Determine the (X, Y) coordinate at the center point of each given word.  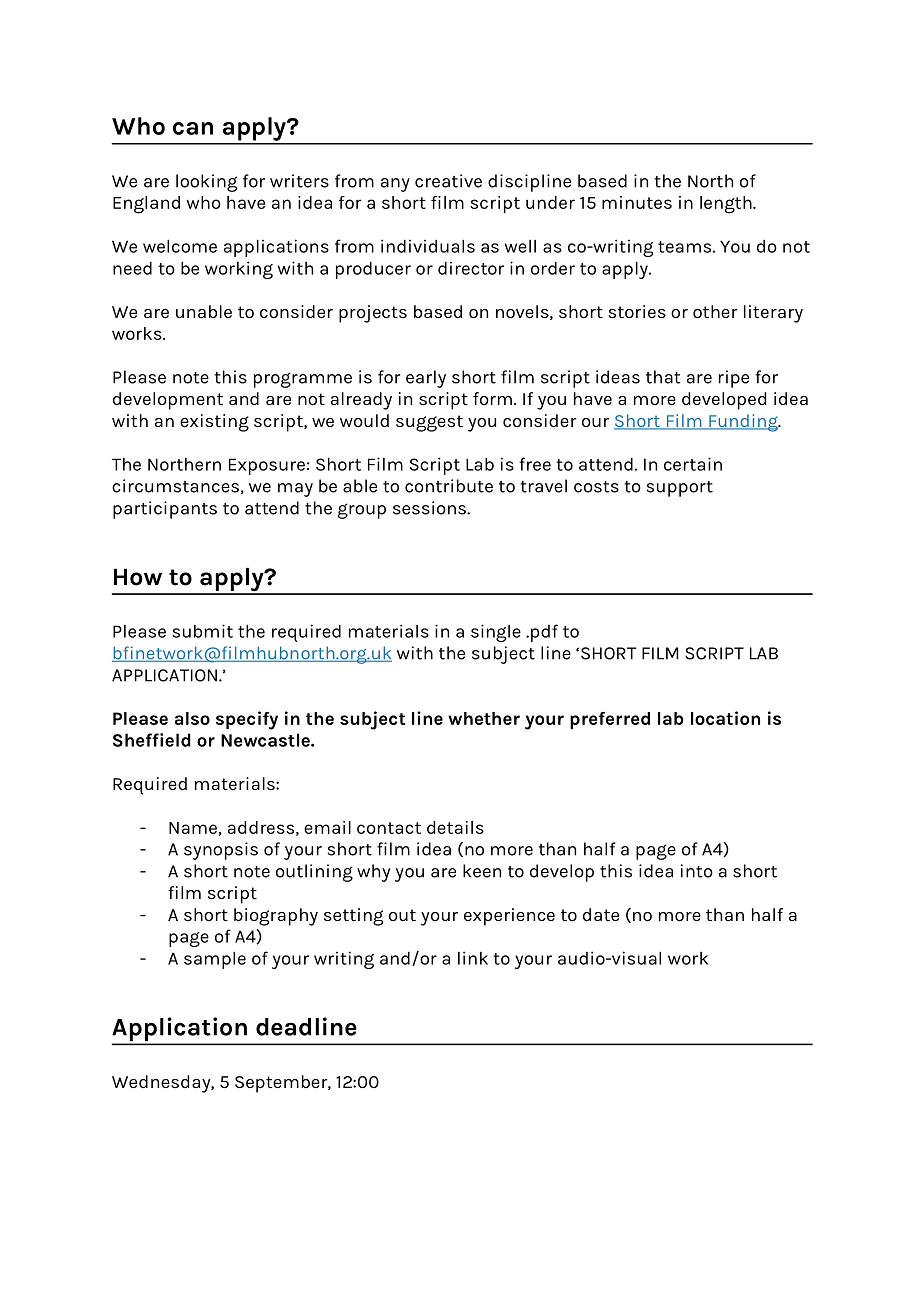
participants (165, 510)
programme (303, 380)
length (727, 205)
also (192, 718)
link (473, 958)
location (725, 718)
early (426, 379)
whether (484, 718)
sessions (430, 508)
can (193, 128)
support (680, 489)
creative (448, 181)
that (663, 377)
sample (215, 960)
